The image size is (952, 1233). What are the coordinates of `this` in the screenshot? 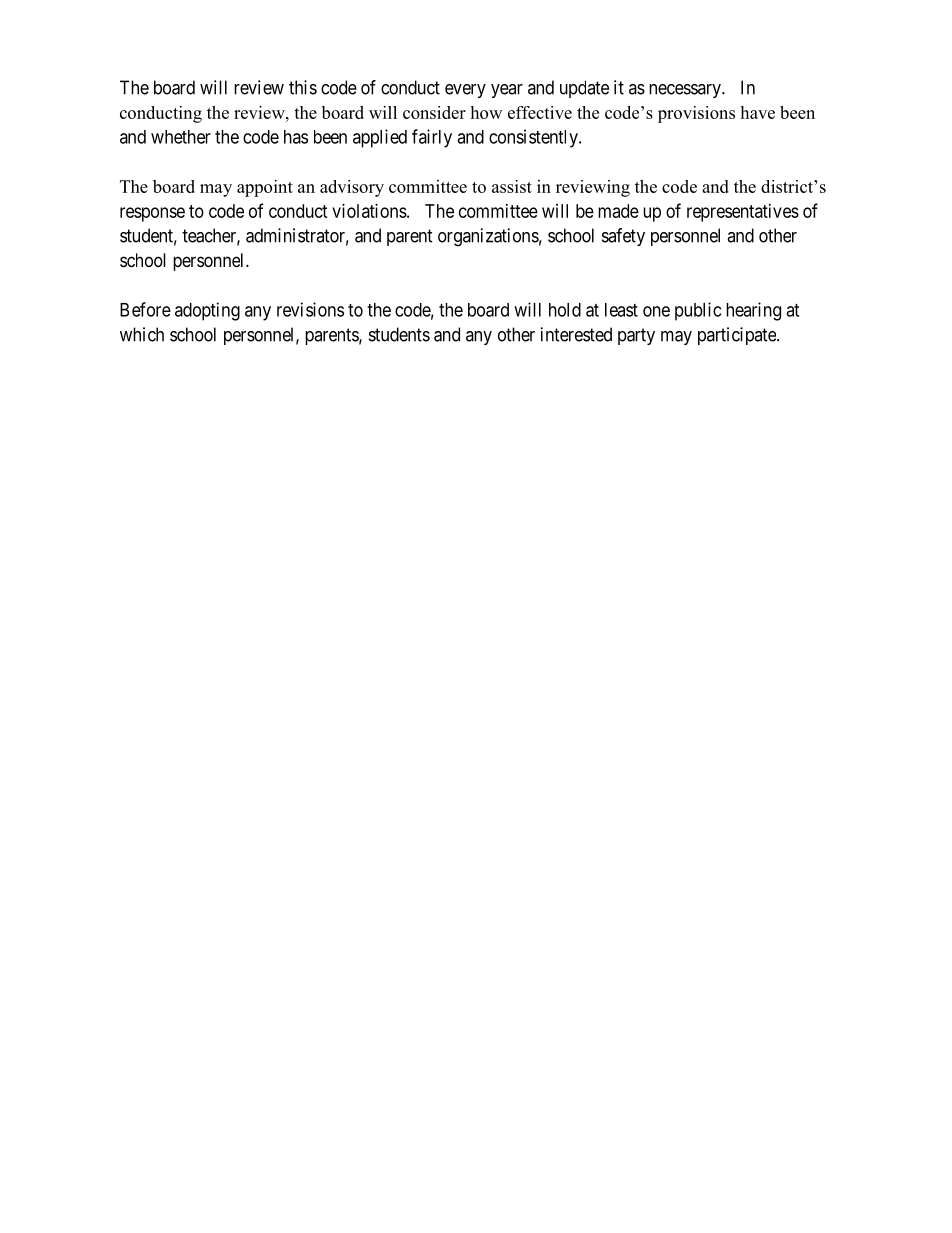 It's located at (303, 87).
